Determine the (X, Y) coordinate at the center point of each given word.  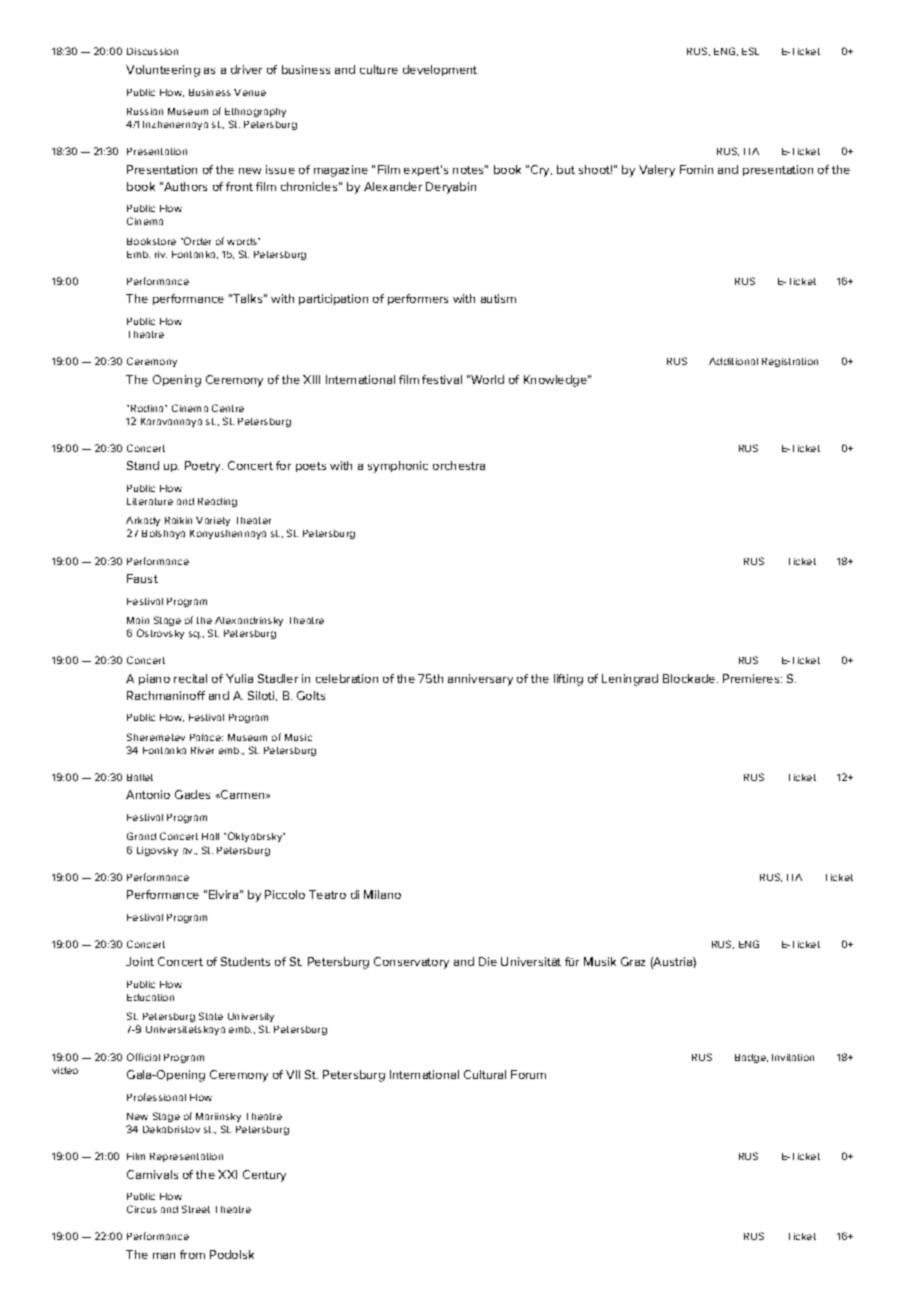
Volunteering (163, 71)
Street (196, 1209)
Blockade (690, 678)
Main (138, 620)
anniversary (480, 680)
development (440, 70)
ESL (750, 51)
